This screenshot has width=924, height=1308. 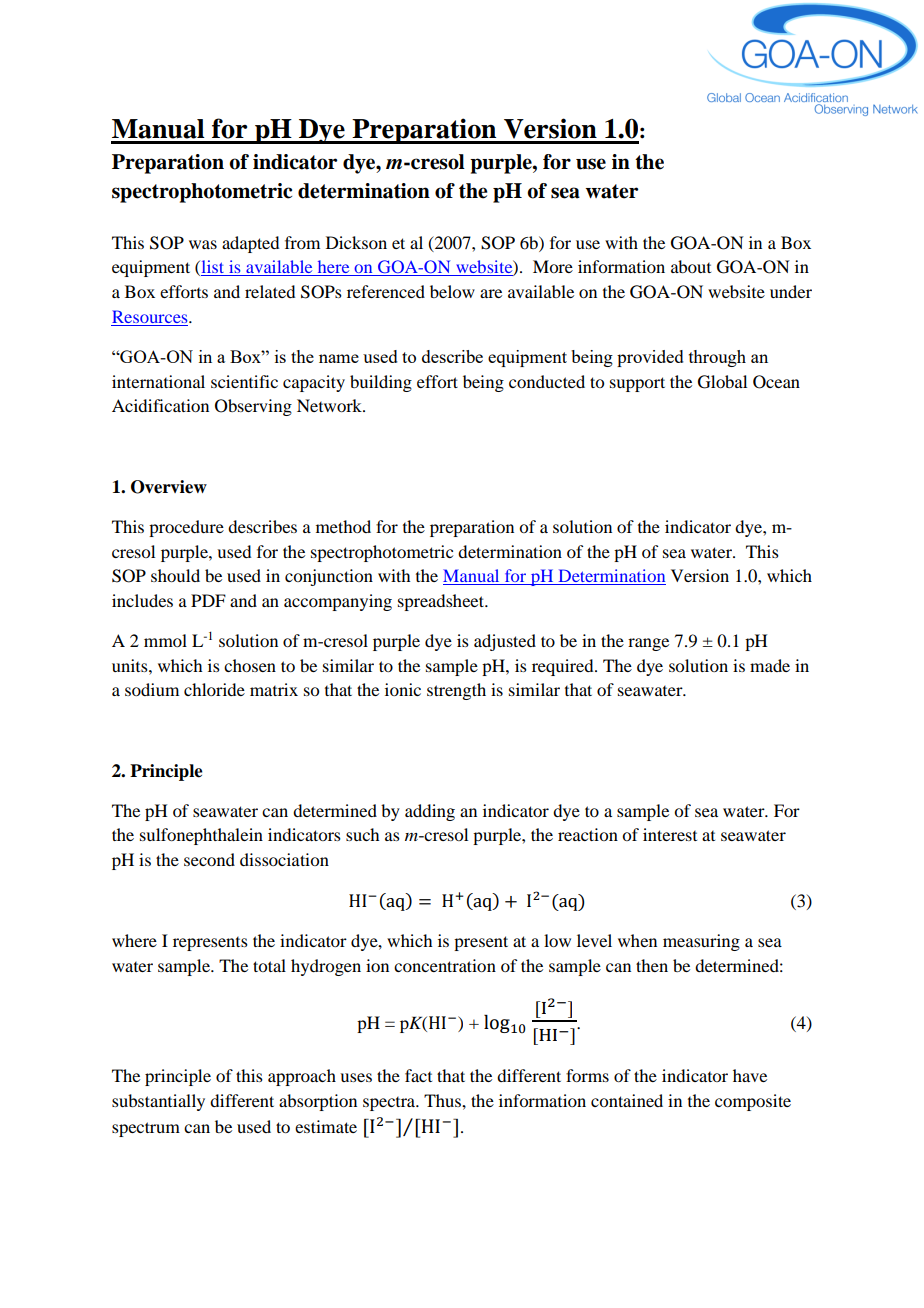 What do you see at coordinates (209, 859) in the screenshot?
I see `second` at bounding box center [209, 859].
